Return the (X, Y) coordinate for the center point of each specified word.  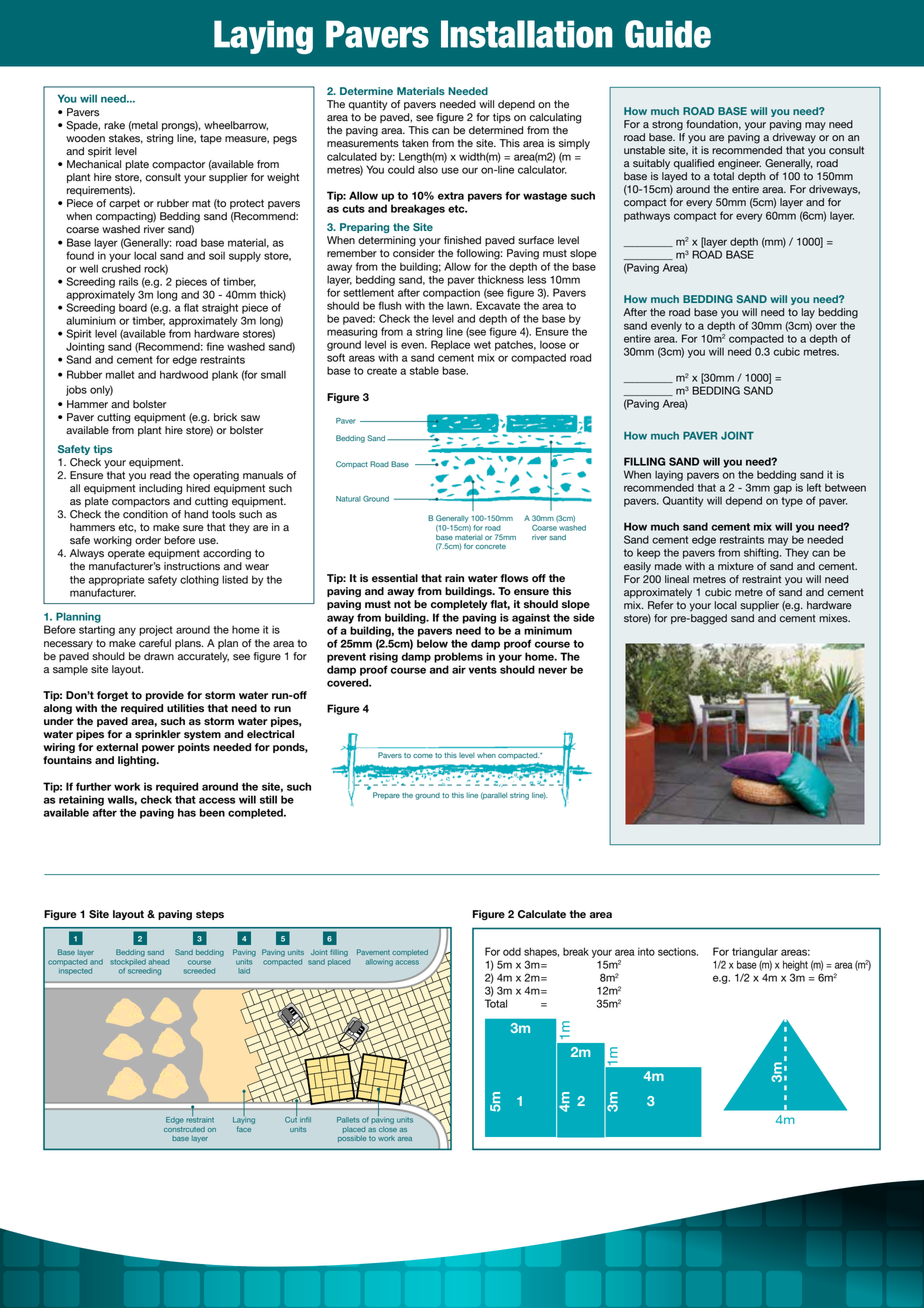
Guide (668, 34)
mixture (736, 566)
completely (459, 605)
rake (114, 125)
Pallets (348, 1120)
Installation (527, 34)
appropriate (117, 580)
